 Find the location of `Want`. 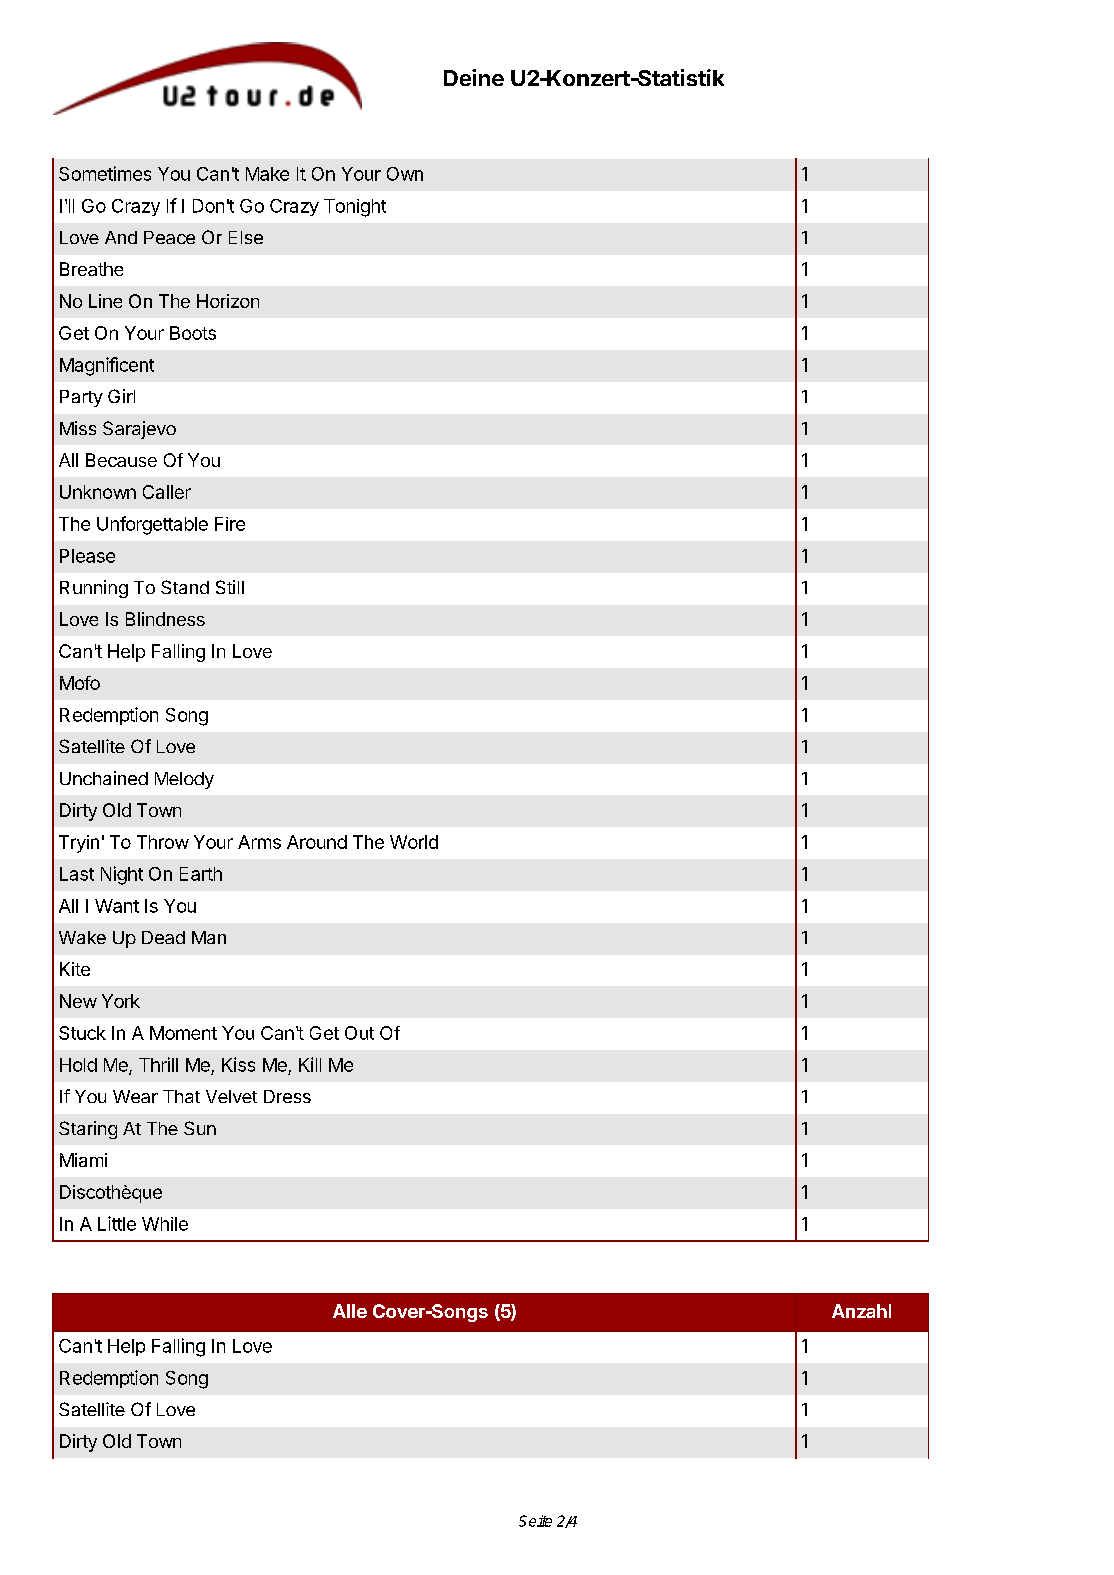

Want is located at coordinates (117, 906).
